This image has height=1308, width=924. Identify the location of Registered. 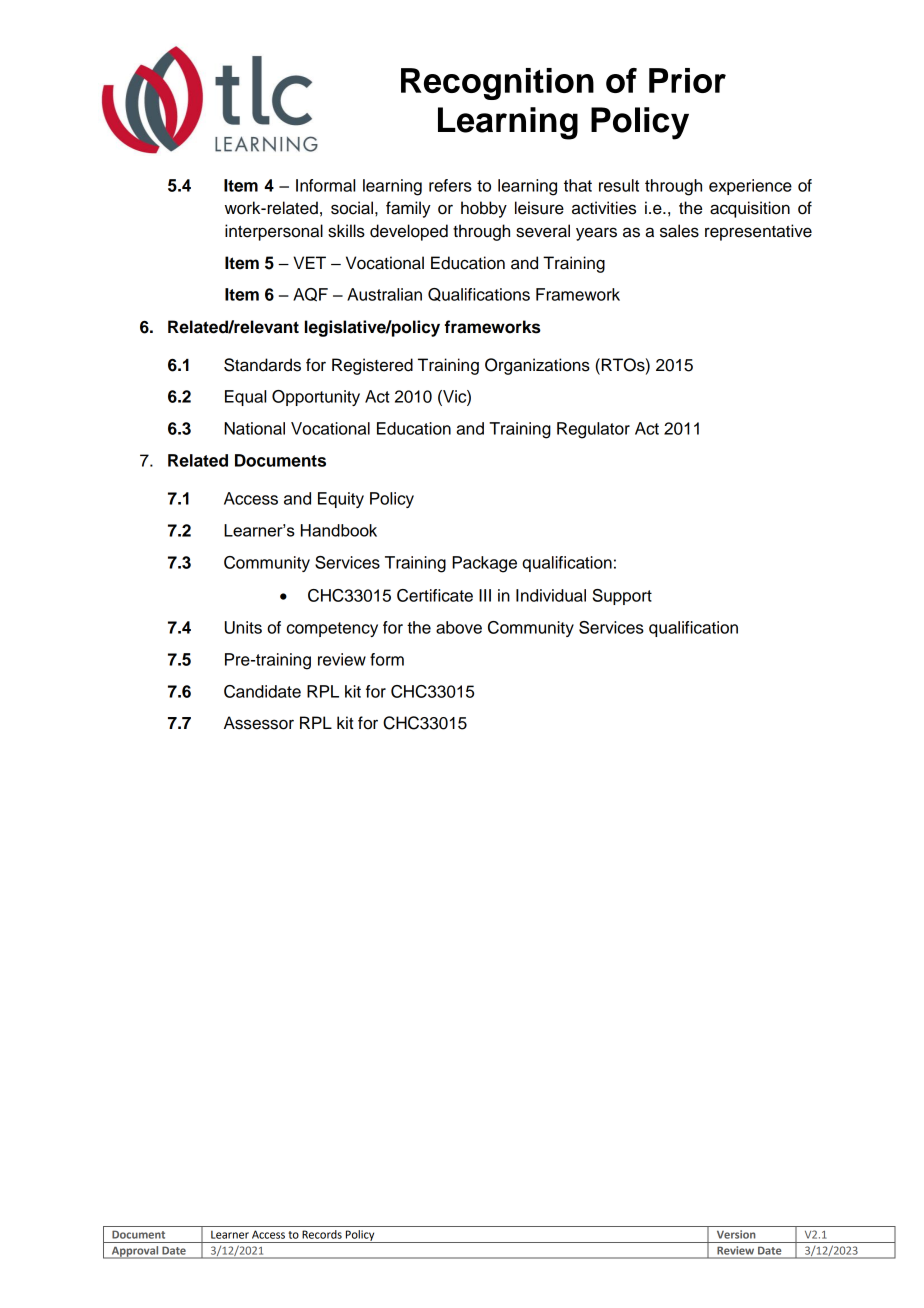
(372, 366).
